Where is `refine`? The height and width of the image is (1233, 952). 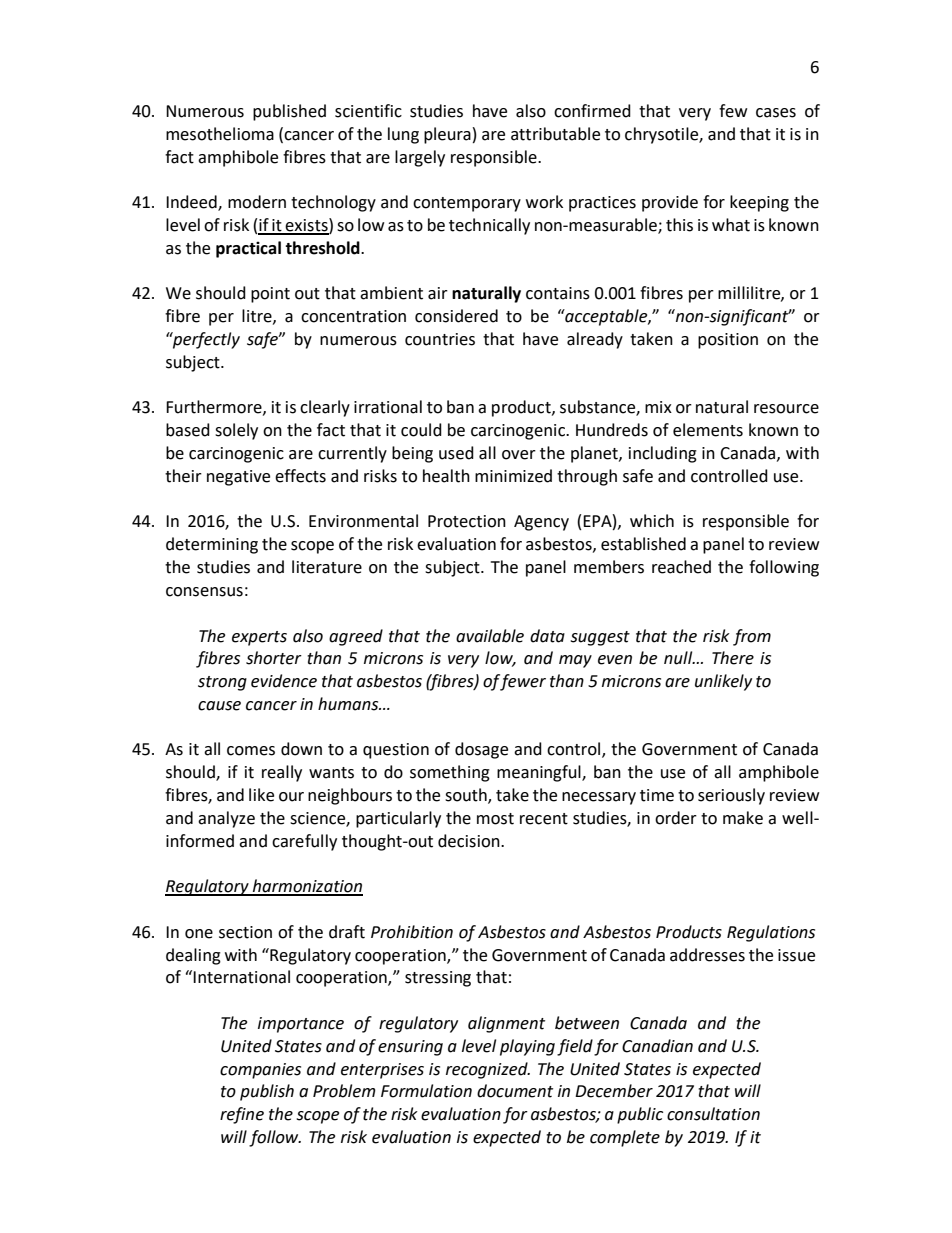 refine is located at coordinates (242, 1115).
